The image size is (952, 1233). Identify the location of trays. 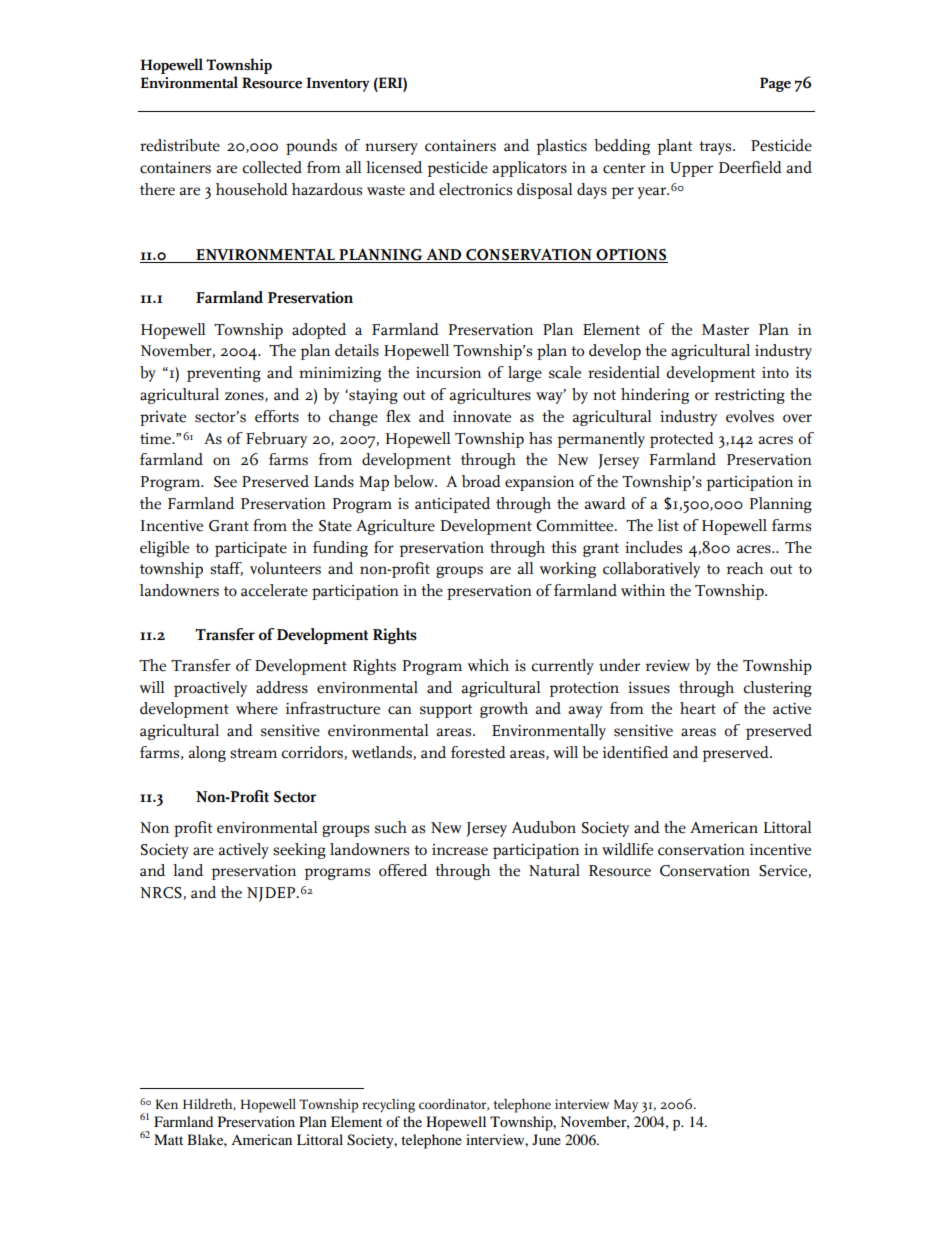
(716, 148).
